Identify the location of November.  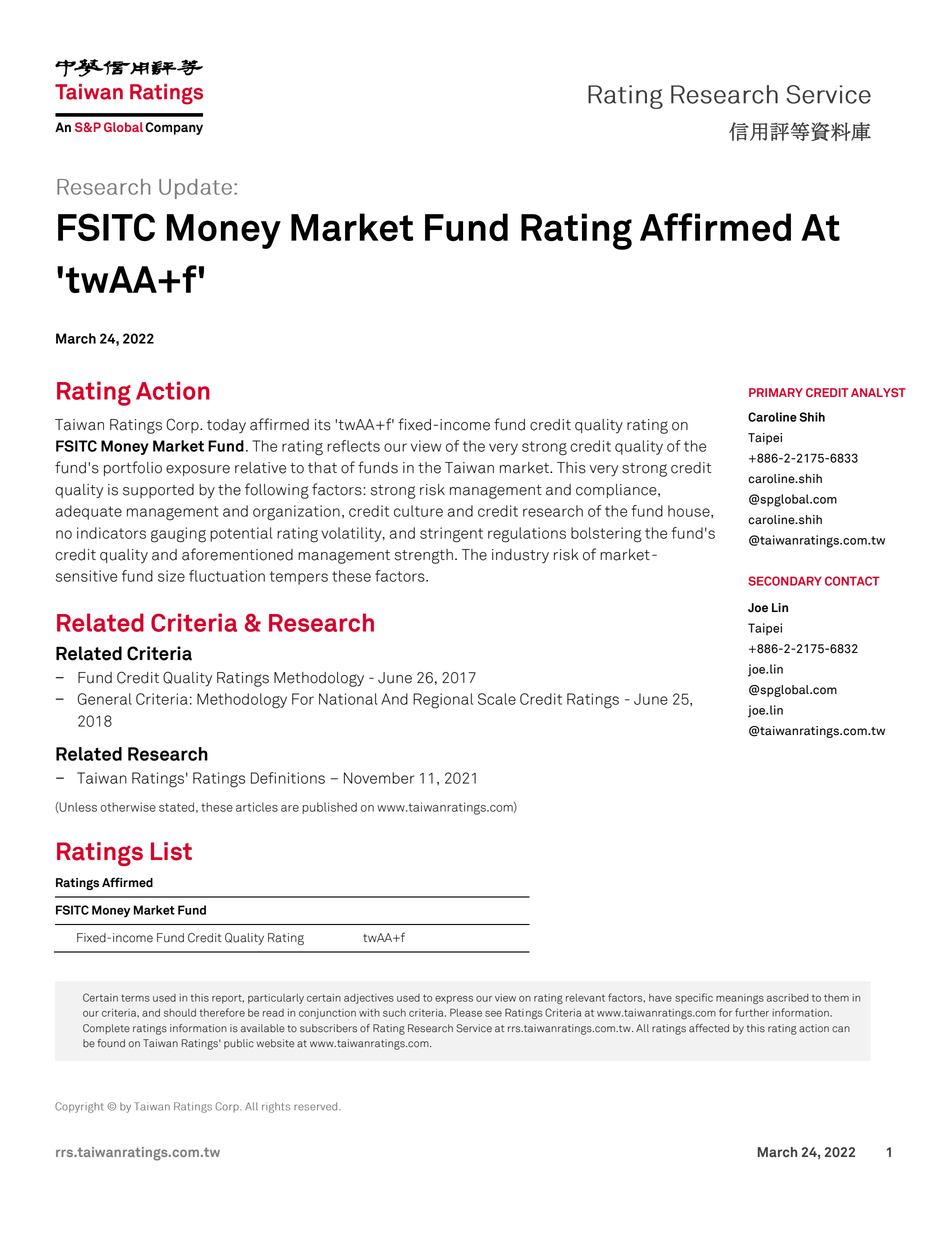
(379, 778).
